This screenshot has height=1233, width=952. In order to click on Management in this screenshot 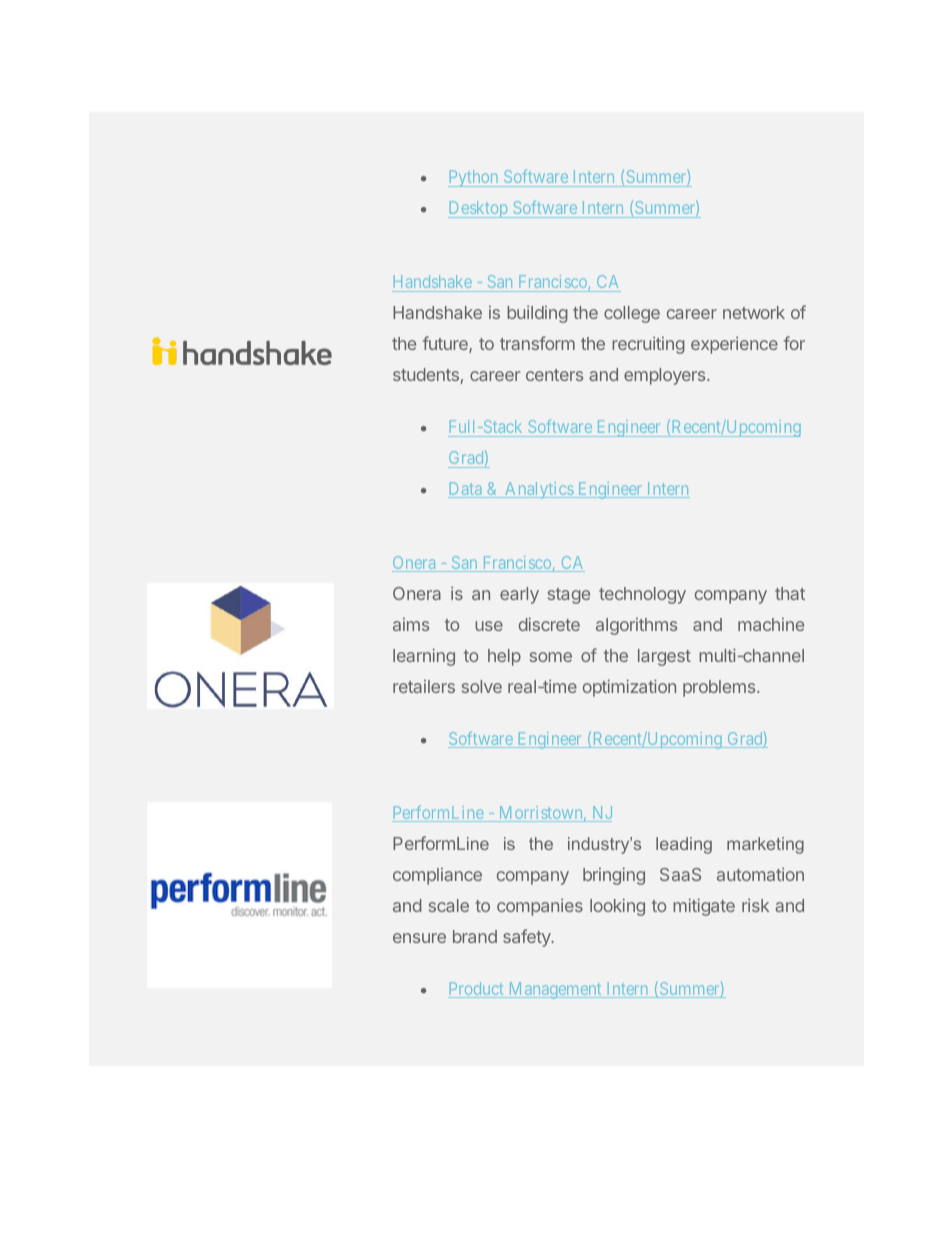, I will do `click(555, 990)`.
